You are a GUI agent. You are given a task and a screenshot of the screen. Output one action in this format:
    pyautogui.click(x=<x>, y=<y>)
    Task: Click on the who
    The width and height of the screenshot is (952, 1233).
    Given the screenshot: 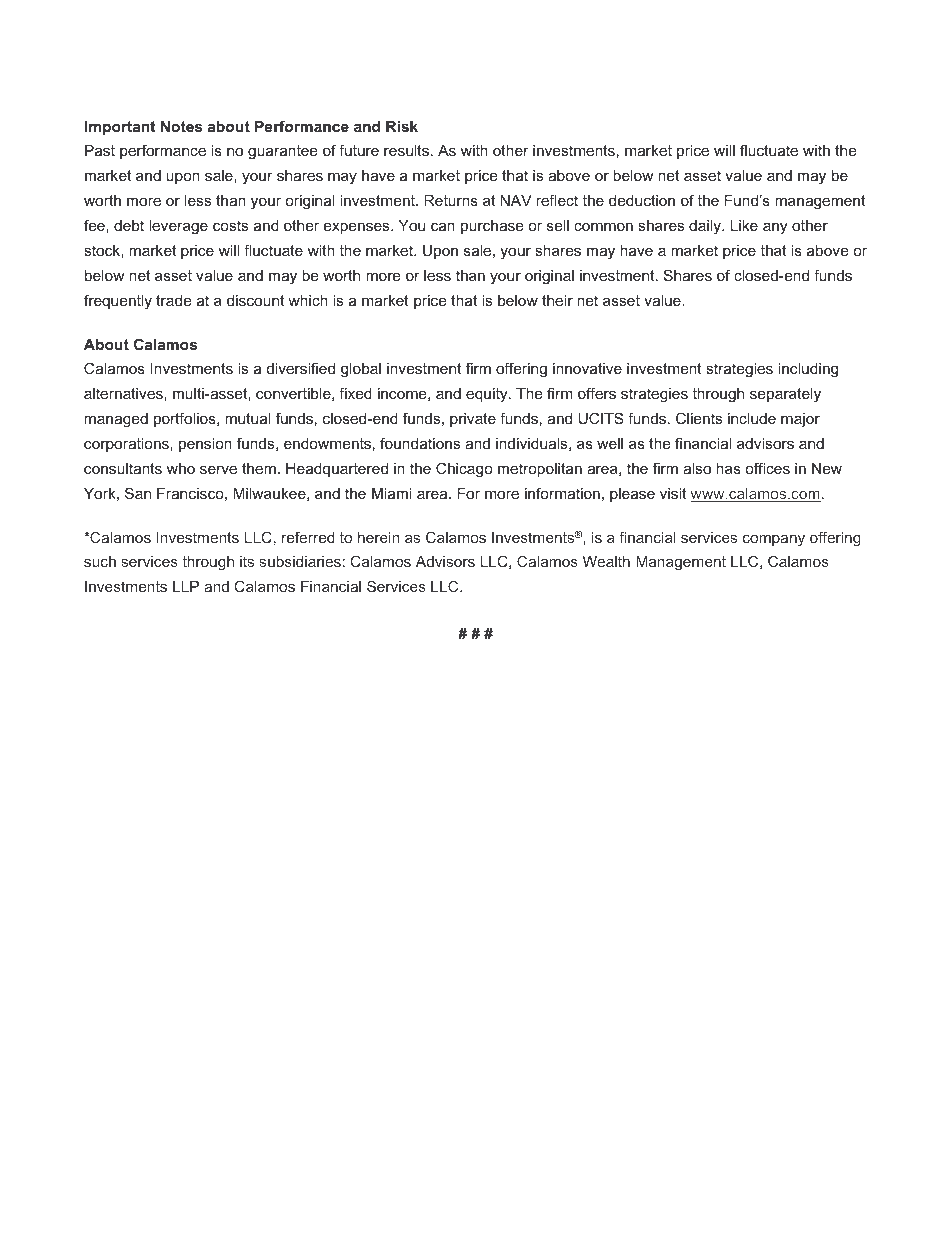 What is the action you would take?
    pyautogui.click(x=181, y=468)
